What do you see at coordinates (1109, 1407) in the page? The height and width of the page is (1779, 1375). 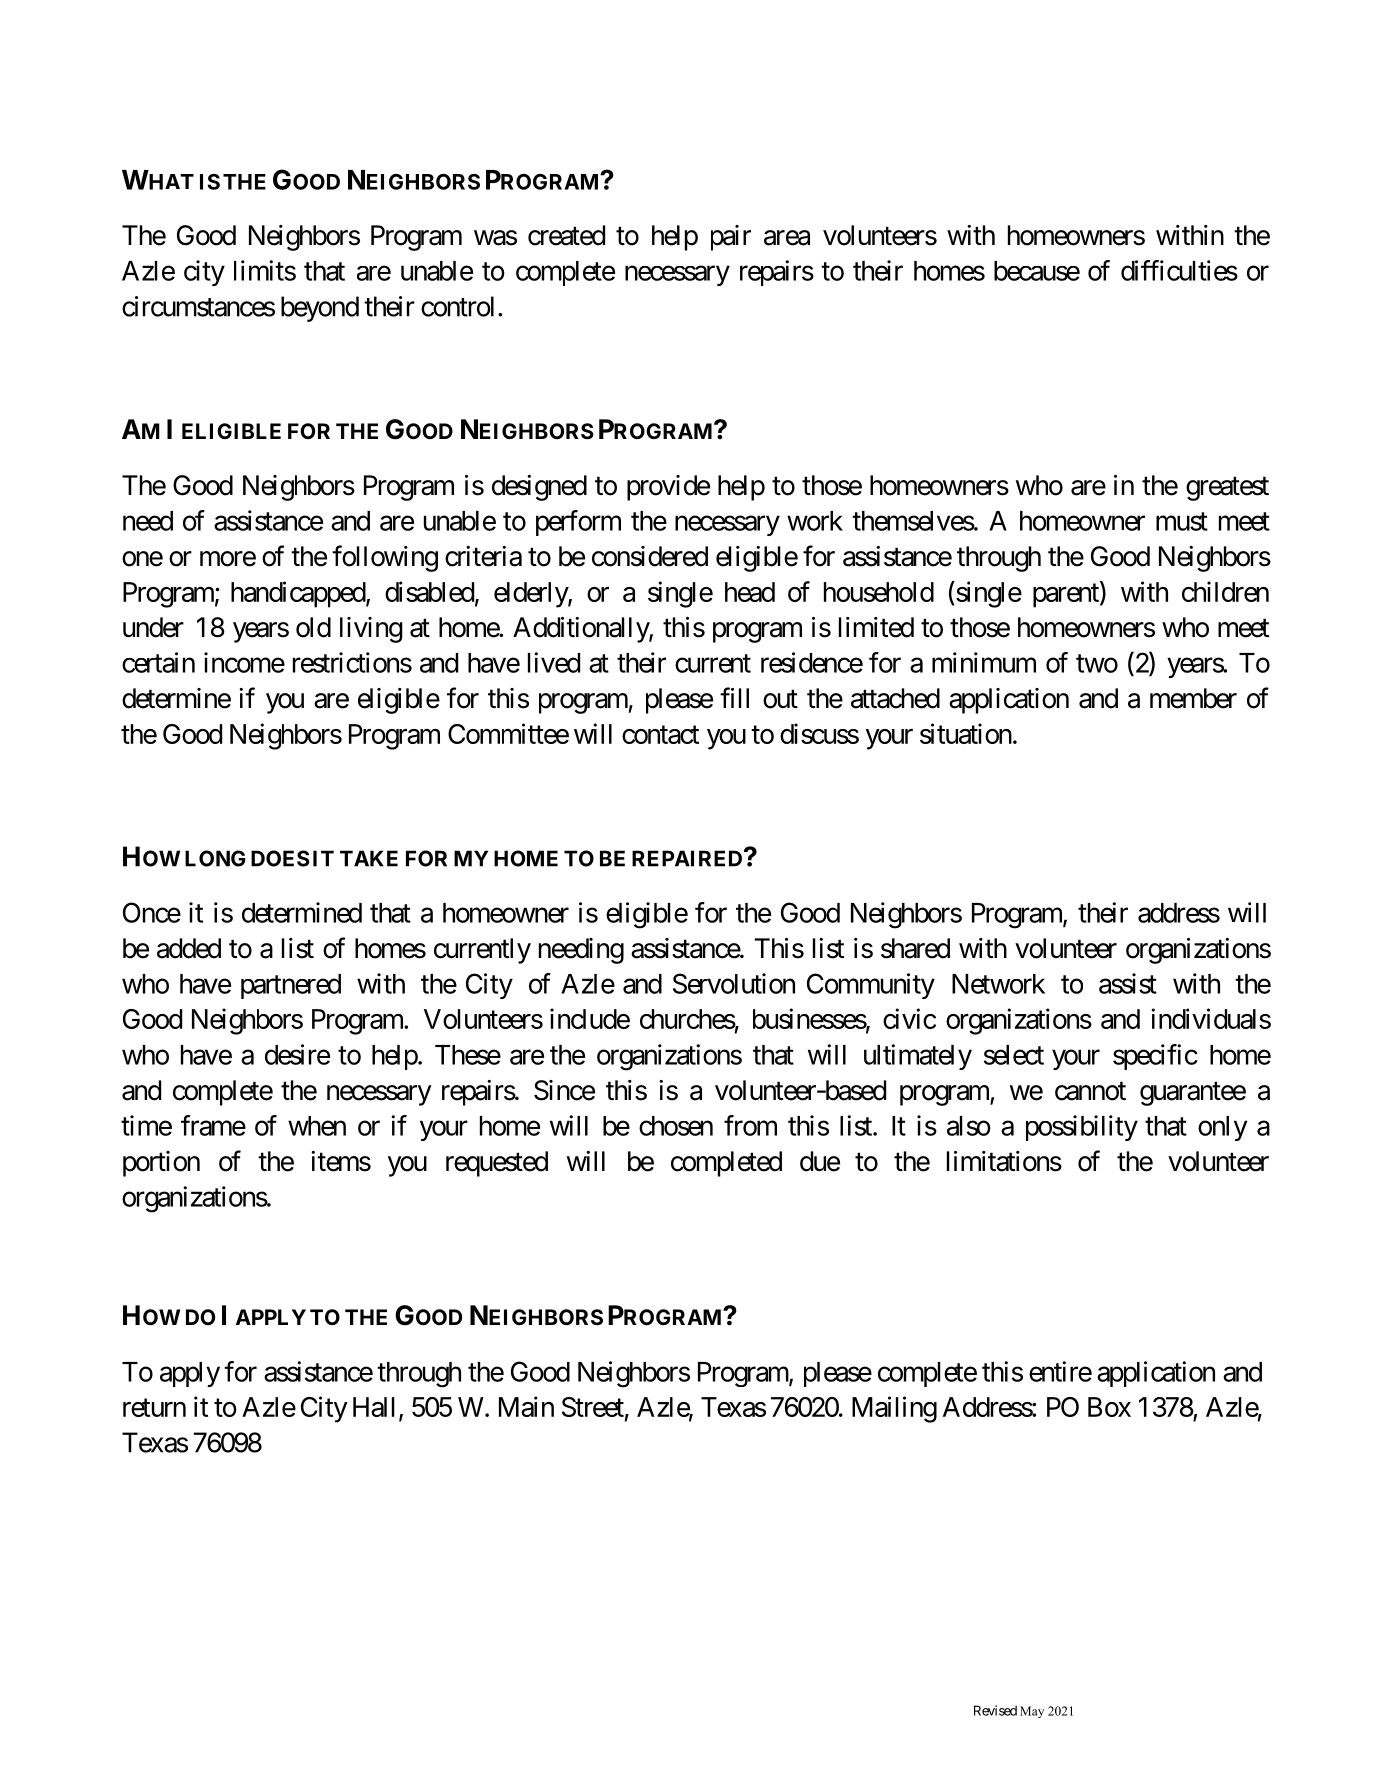 I see `Box` at bounding box center [1109, 1407].
